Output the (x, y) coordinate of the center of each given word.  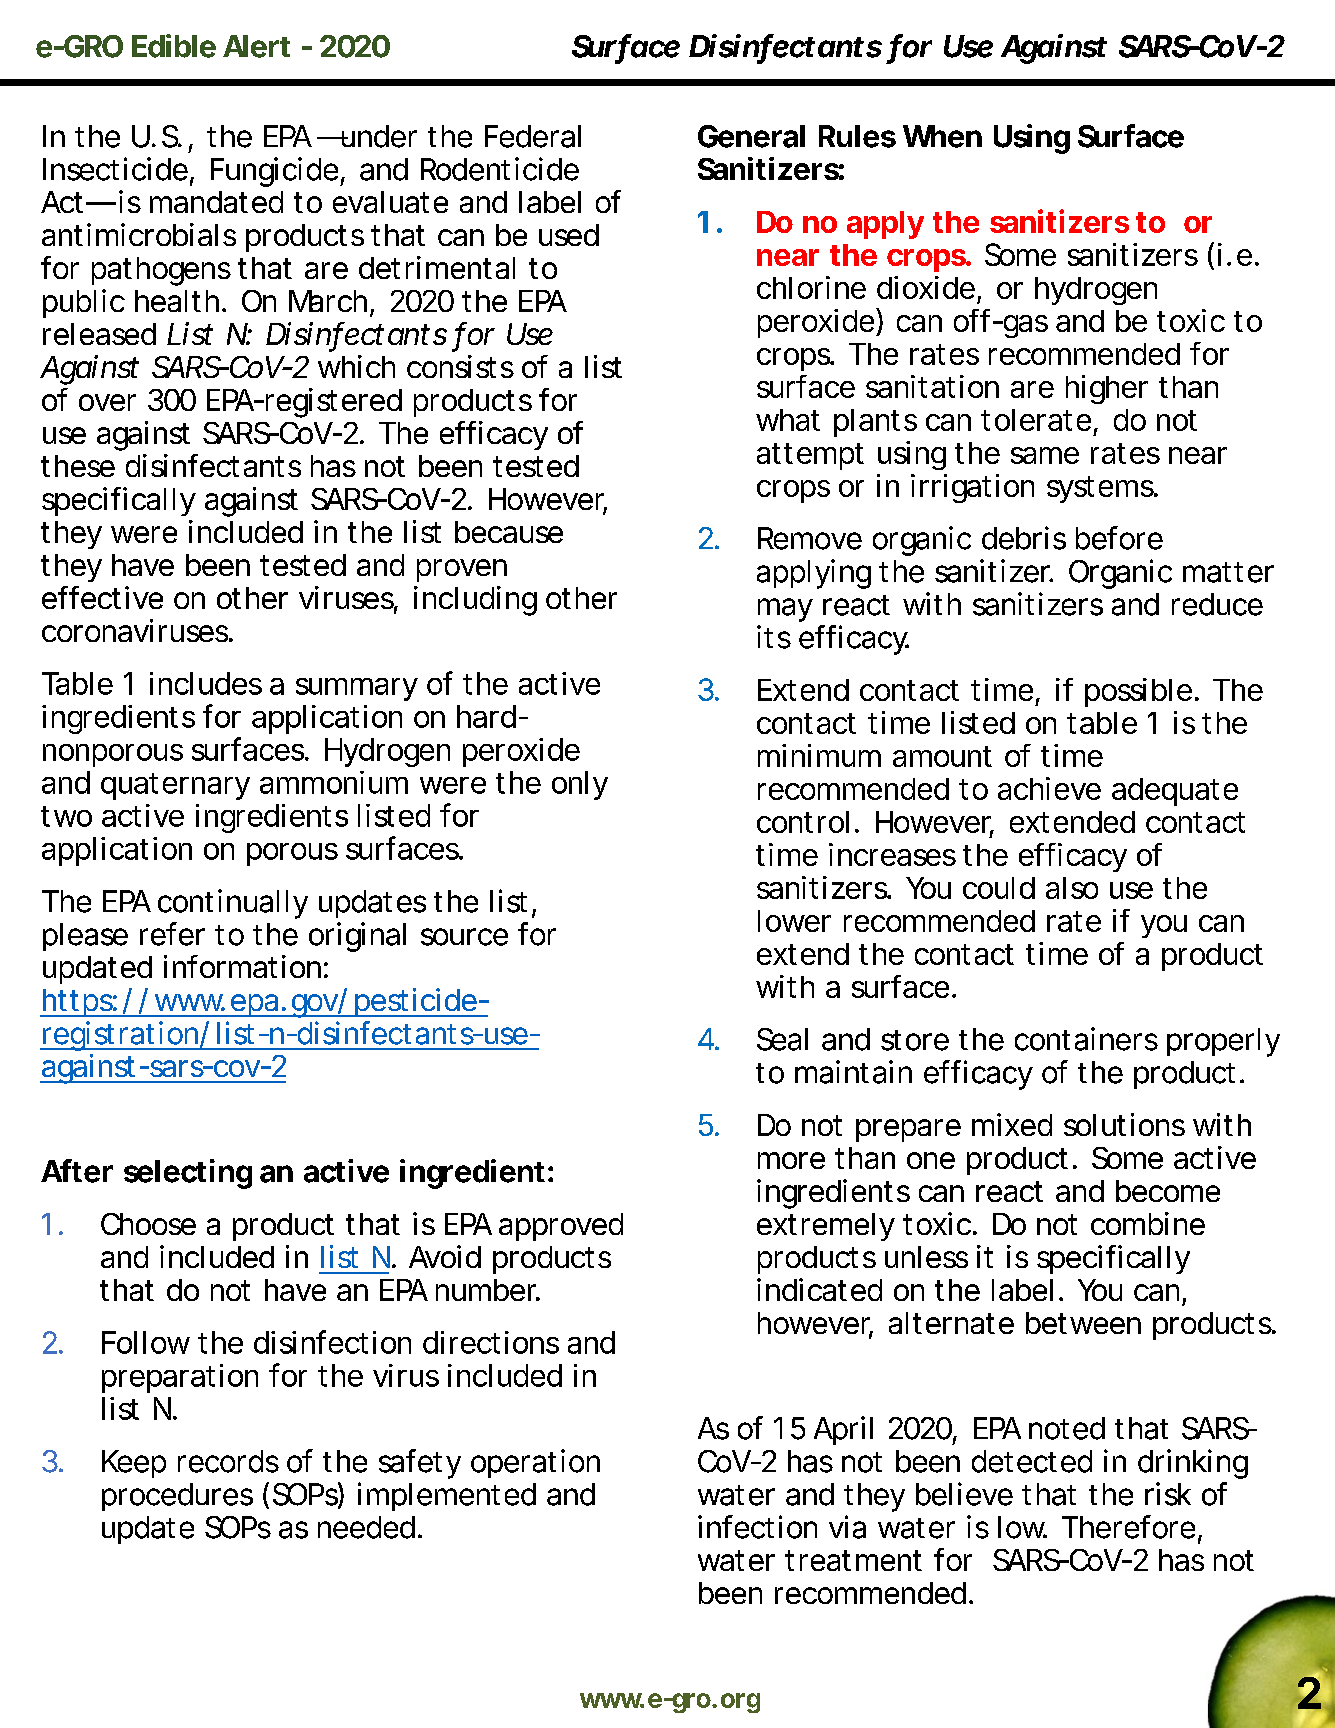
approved (561, 1227)
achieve (1049, 788)
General (751, 136)
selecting (188, 1174)
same (1045, 455)
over (107, 402)
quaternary (175, 786)
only (580, 785)
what (788, 420)
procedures (177, 1497)
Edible (174, 46)
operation (535, 1463)
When (942, 136)
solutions (1124, 1124)
